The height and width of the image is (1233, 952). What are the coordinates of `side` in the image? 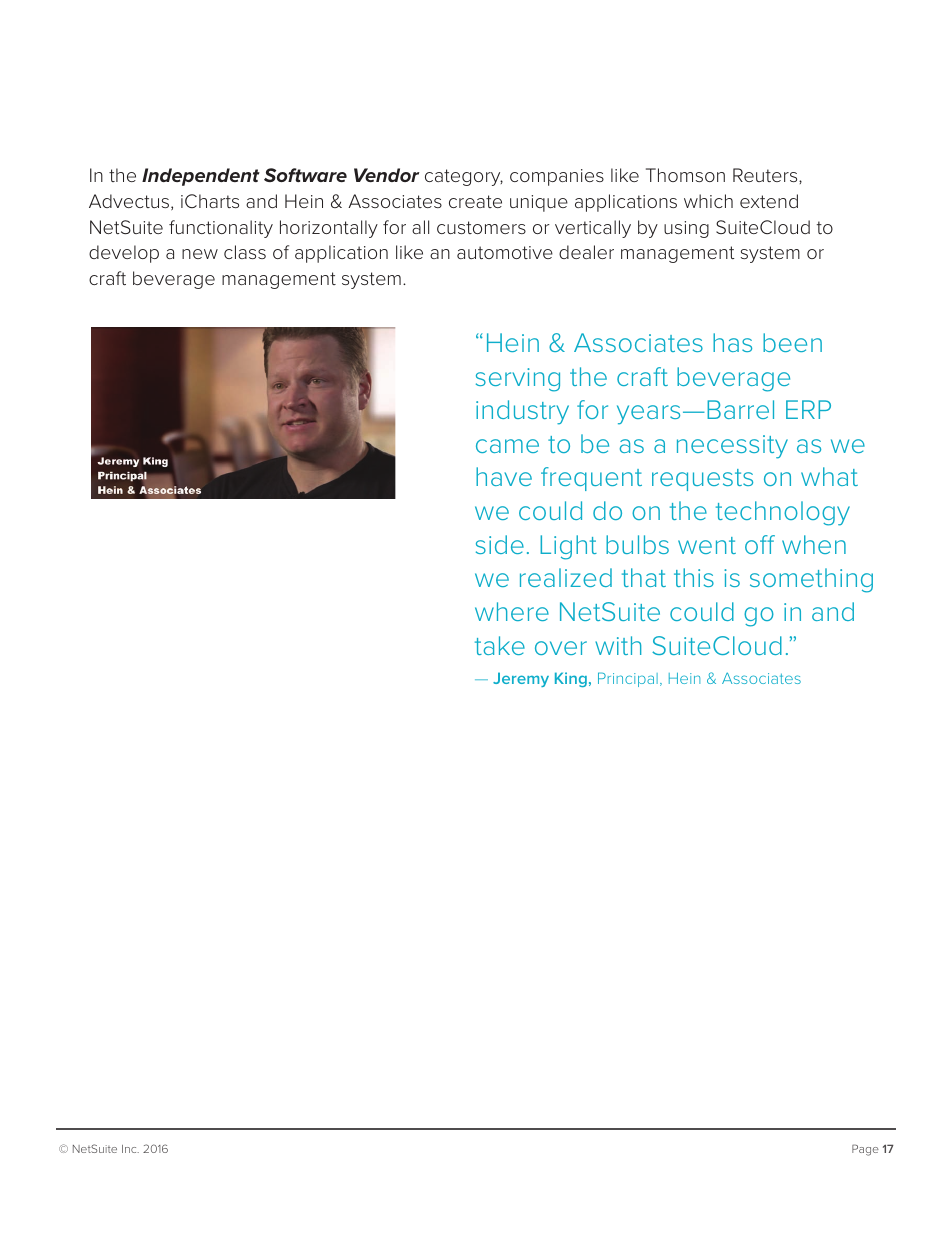 It's located at (500, 544).
